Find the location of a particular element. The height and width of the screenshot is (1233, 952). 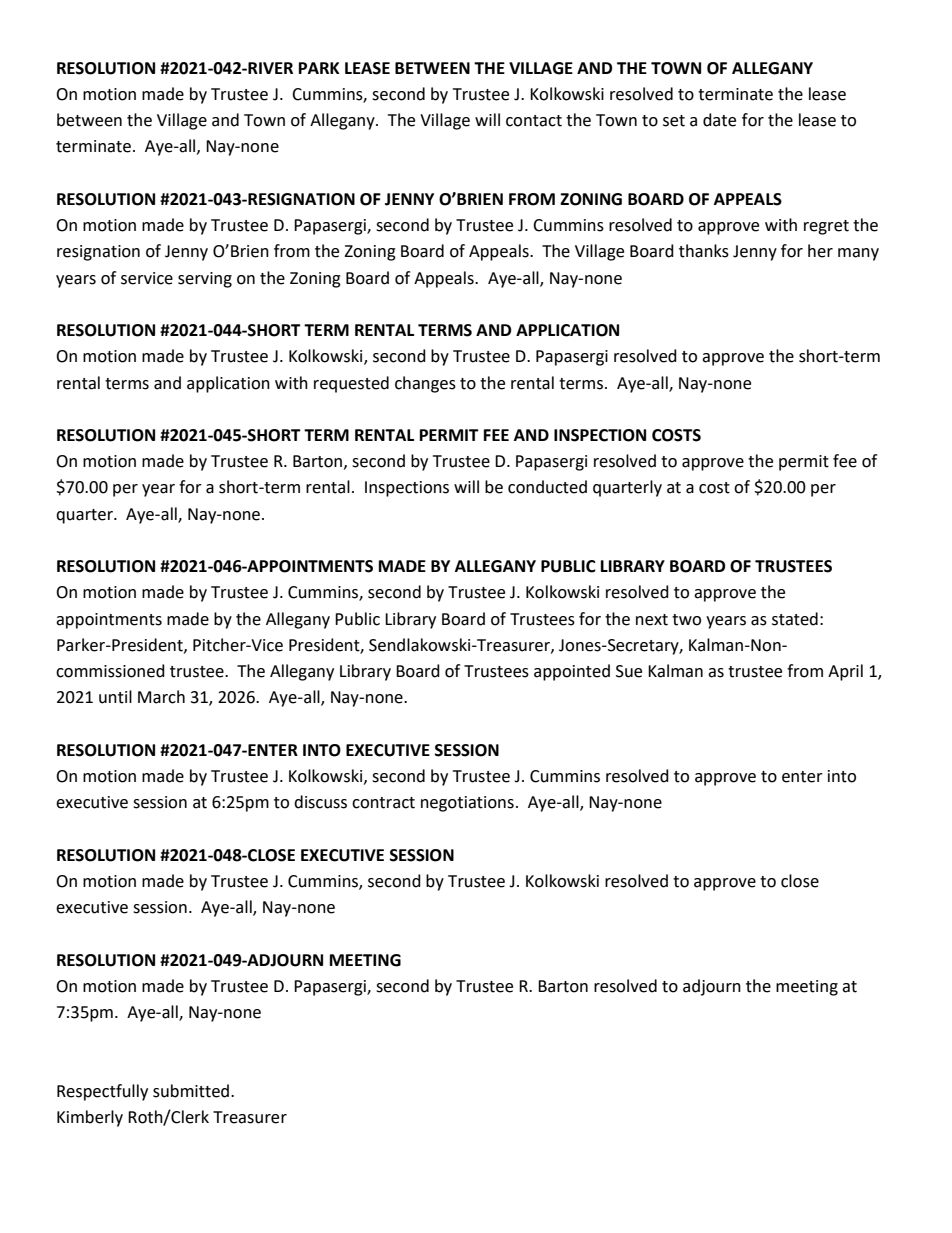

date is located at coordinates (719, 120).
